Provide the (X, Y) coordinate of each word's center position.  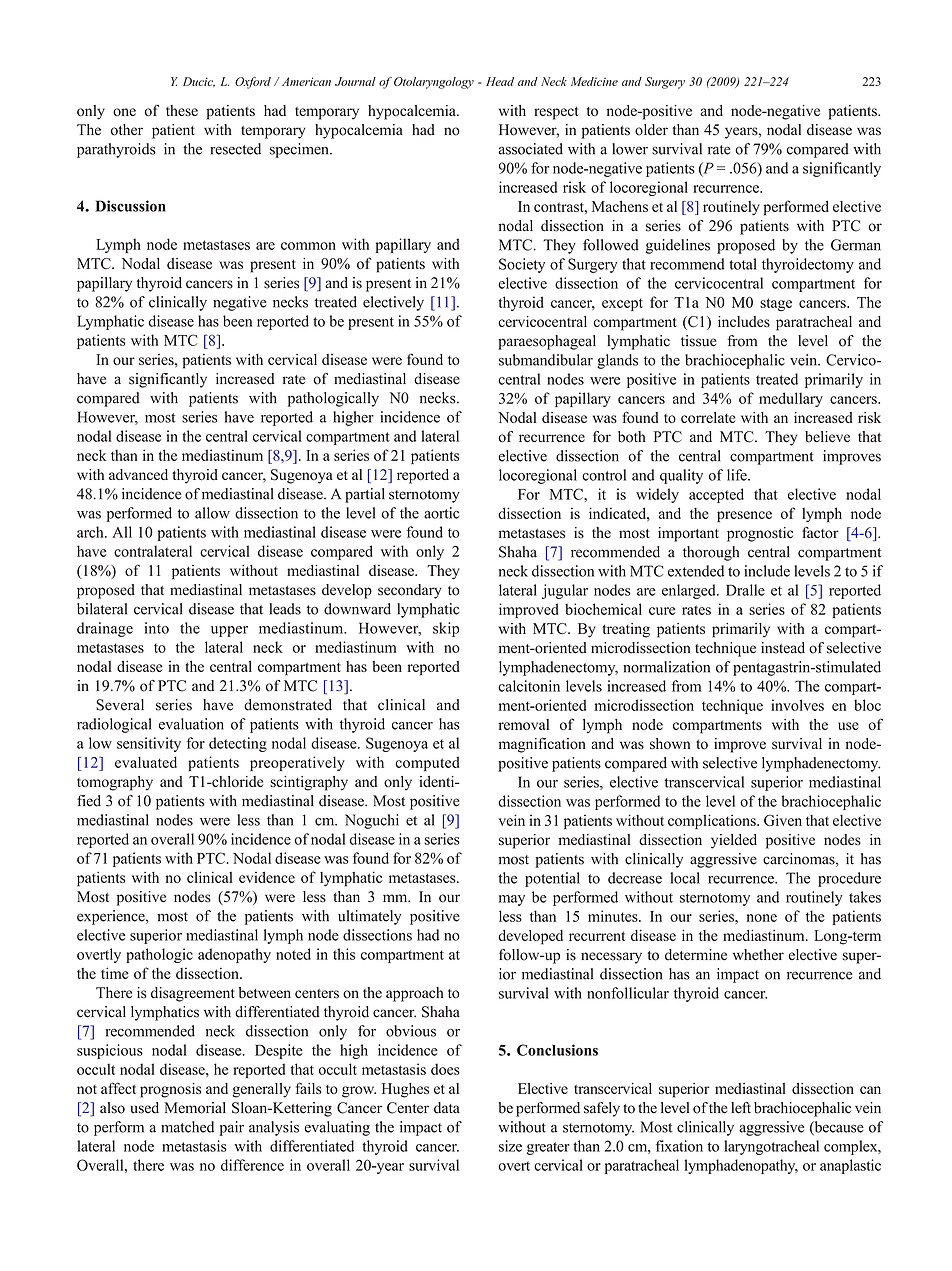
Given (783, 820)
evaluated (146, 762)
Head (500, 81)
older (651, 130)
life (738, 475)
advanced (138, 474)
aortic (441, 513)
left (741, 1108)
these (182, 110)
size (510, 1146)
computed (427, 763)
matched (187, 1127)
